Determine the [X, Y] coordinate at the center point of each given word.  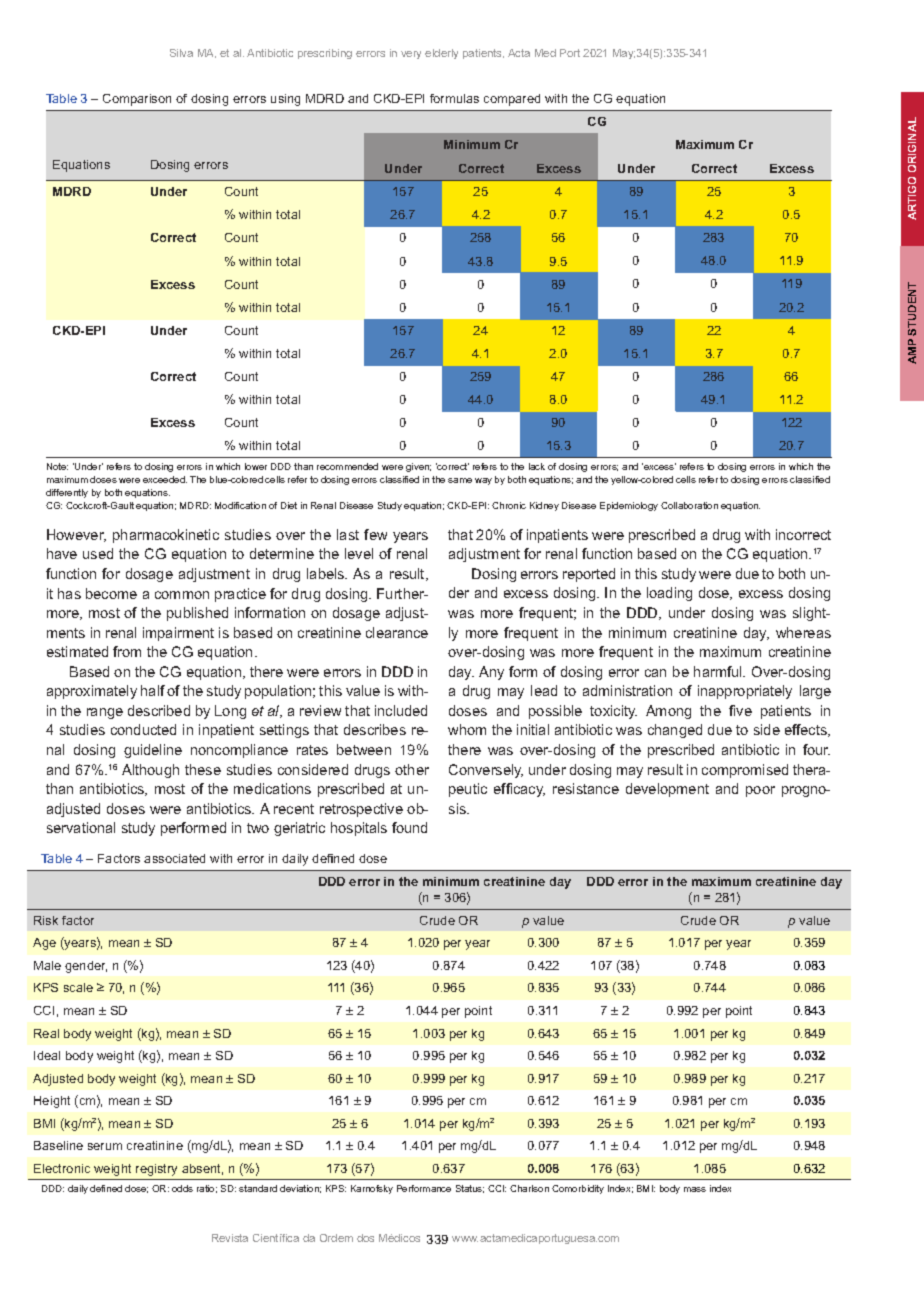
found [409, 827]
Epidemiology [629, 506]
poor [760, 791]
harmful [719, 671]
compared [512, 100]
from [127, 651]
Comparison [137, 100]
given [418, 467]
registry [156, 1170]
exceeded [165, 479]
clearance [397, 632]
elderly [441, 54]
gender [86, 967]
